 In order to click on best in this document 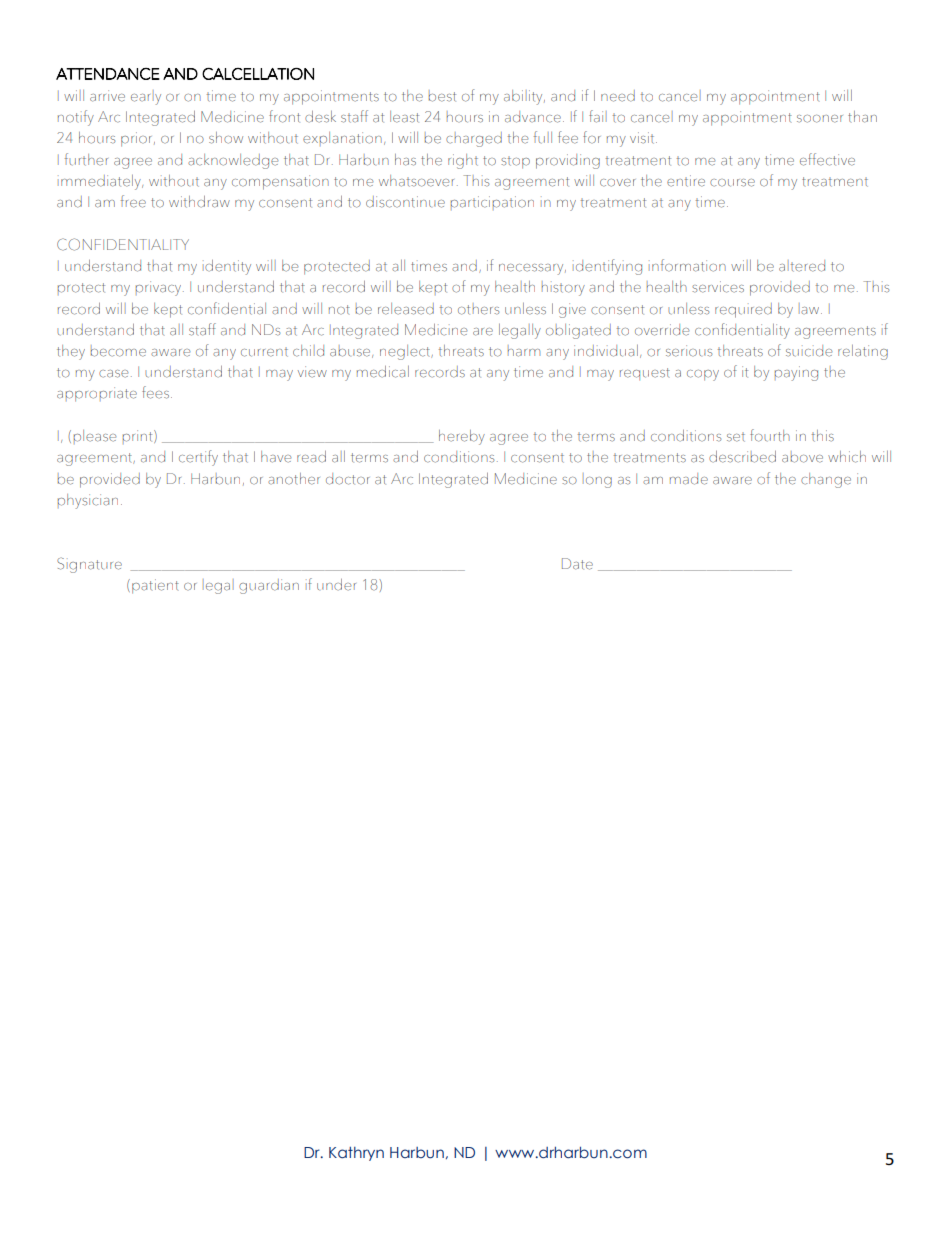, I will do `click(442, 96)`.
